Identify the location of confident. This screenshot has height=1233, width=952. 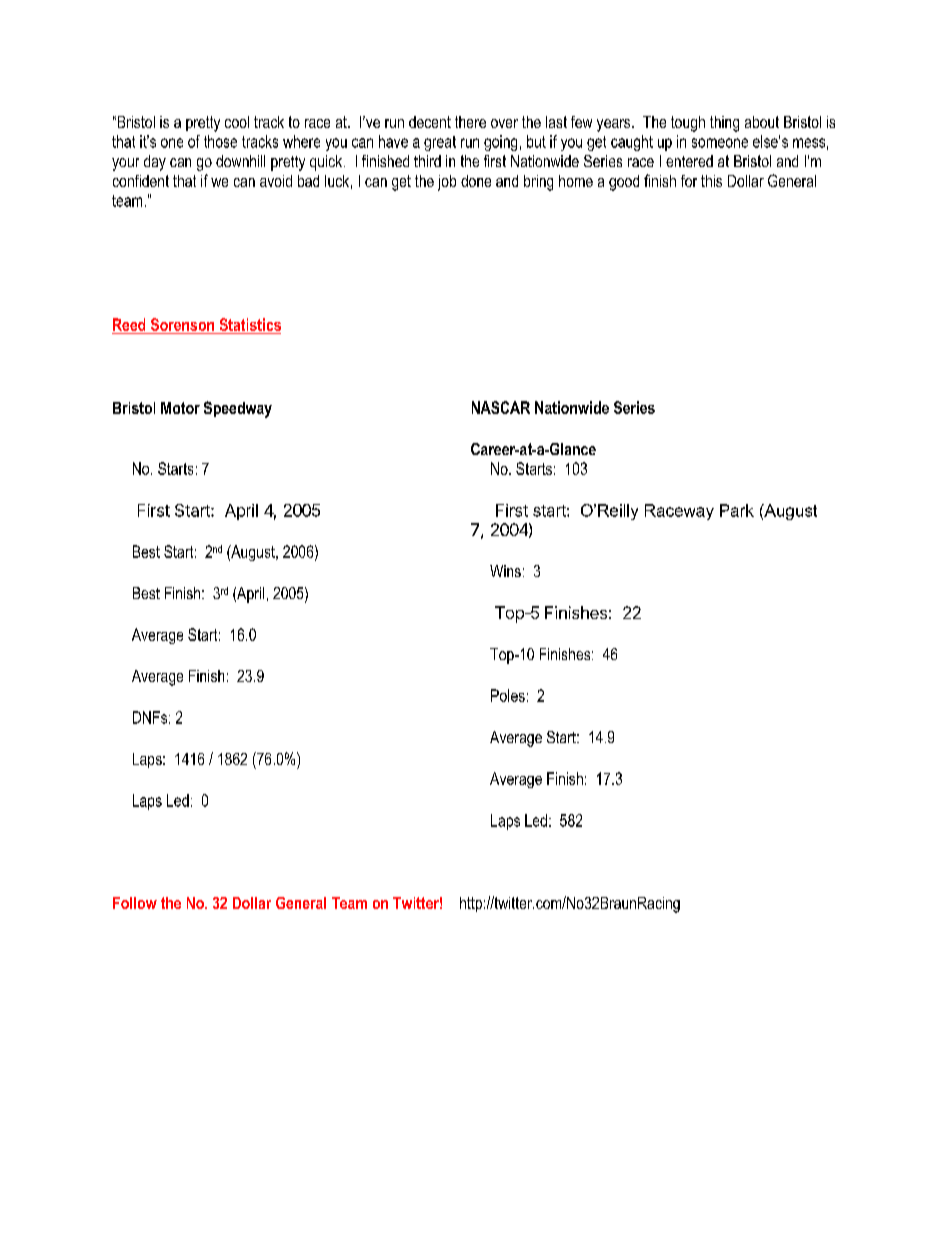
(141, 181).
